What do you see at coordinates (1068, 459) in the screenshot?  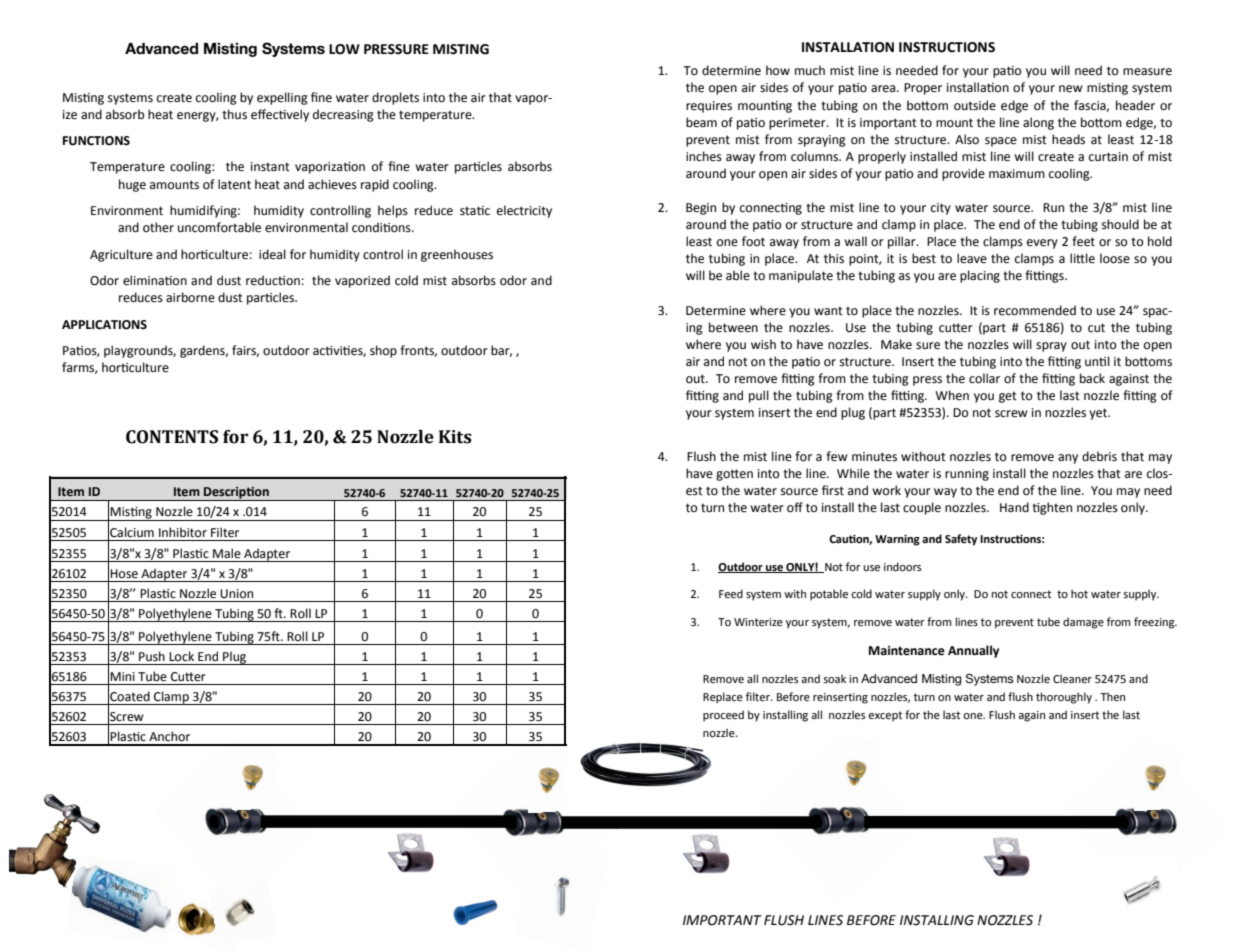 I see `any` at bounding box center [1068, 459].
